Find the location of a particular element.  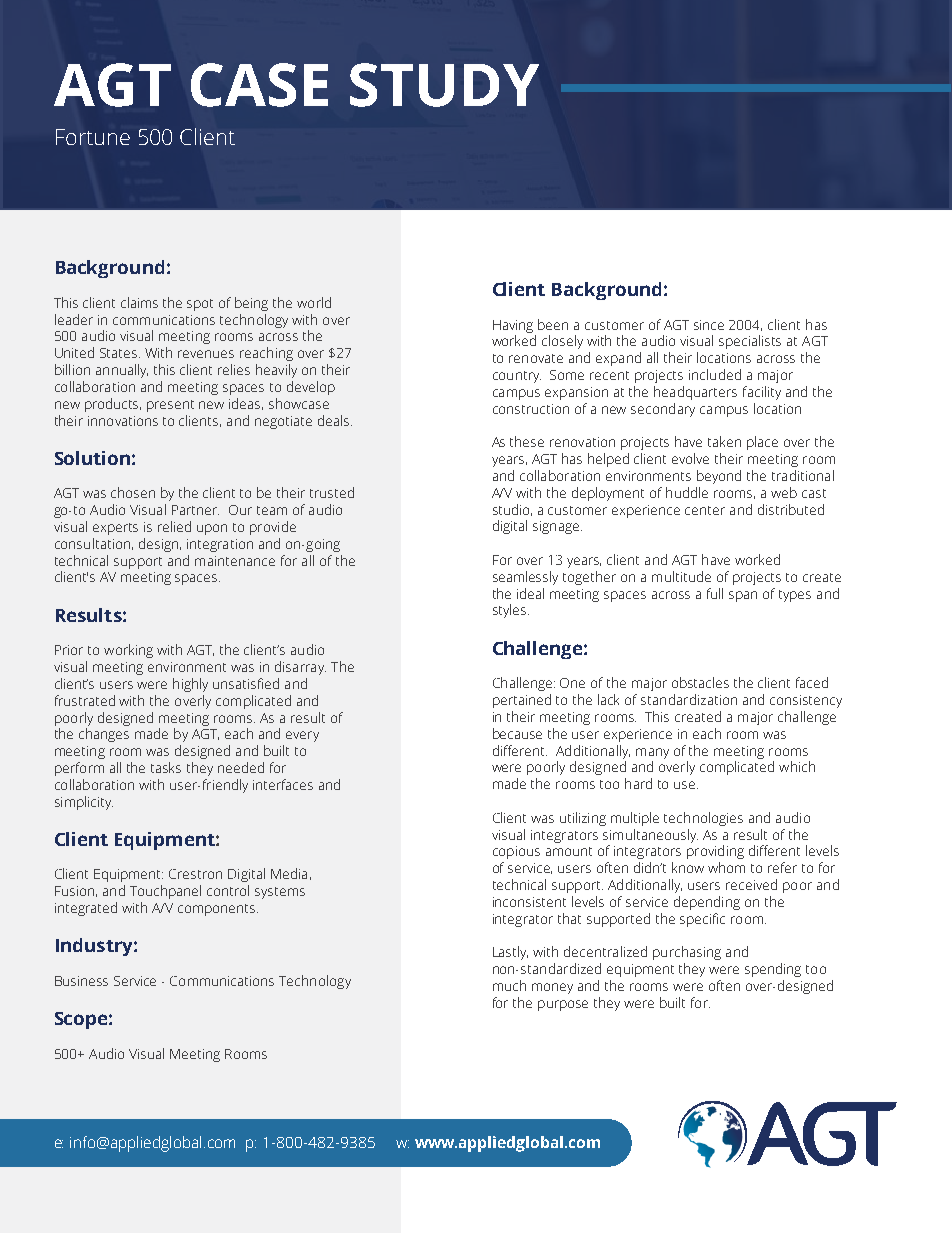

seamlessly is located at coordinates (525, 578).
